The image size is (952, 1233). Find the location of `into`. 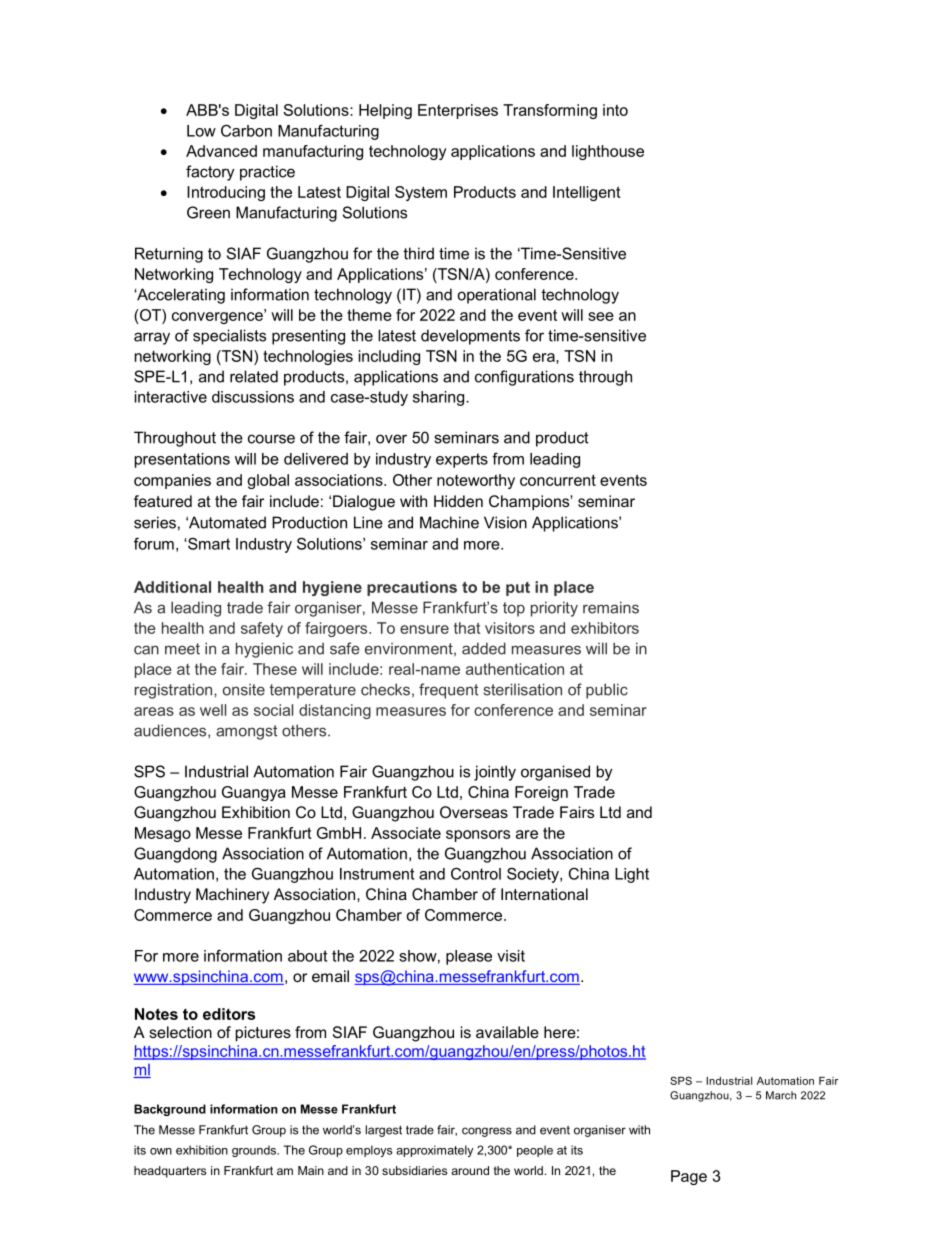

into is located at coordinates (615, 110).
